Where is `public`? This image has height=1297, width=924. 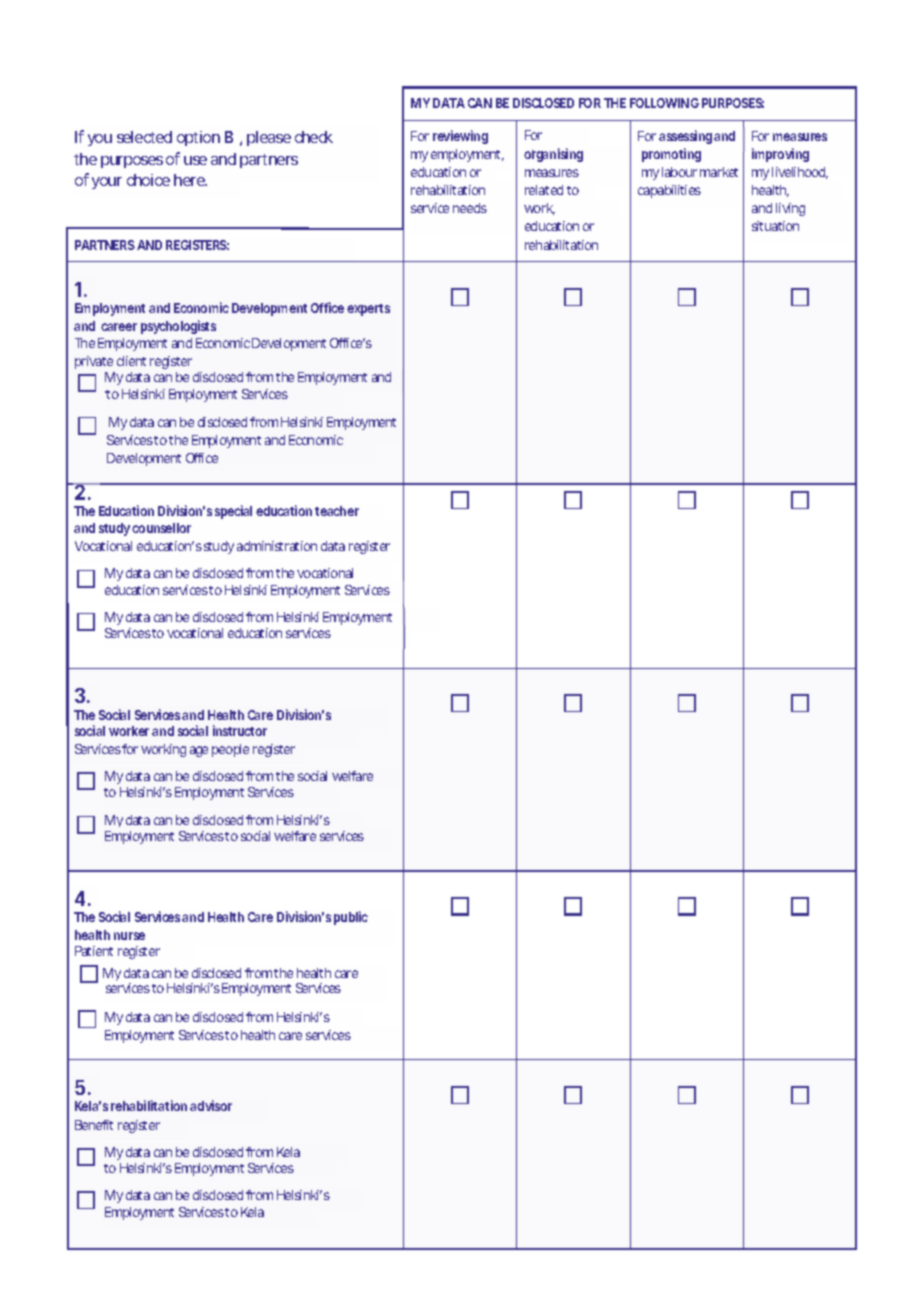 public is located at coordinates (351, 918).
